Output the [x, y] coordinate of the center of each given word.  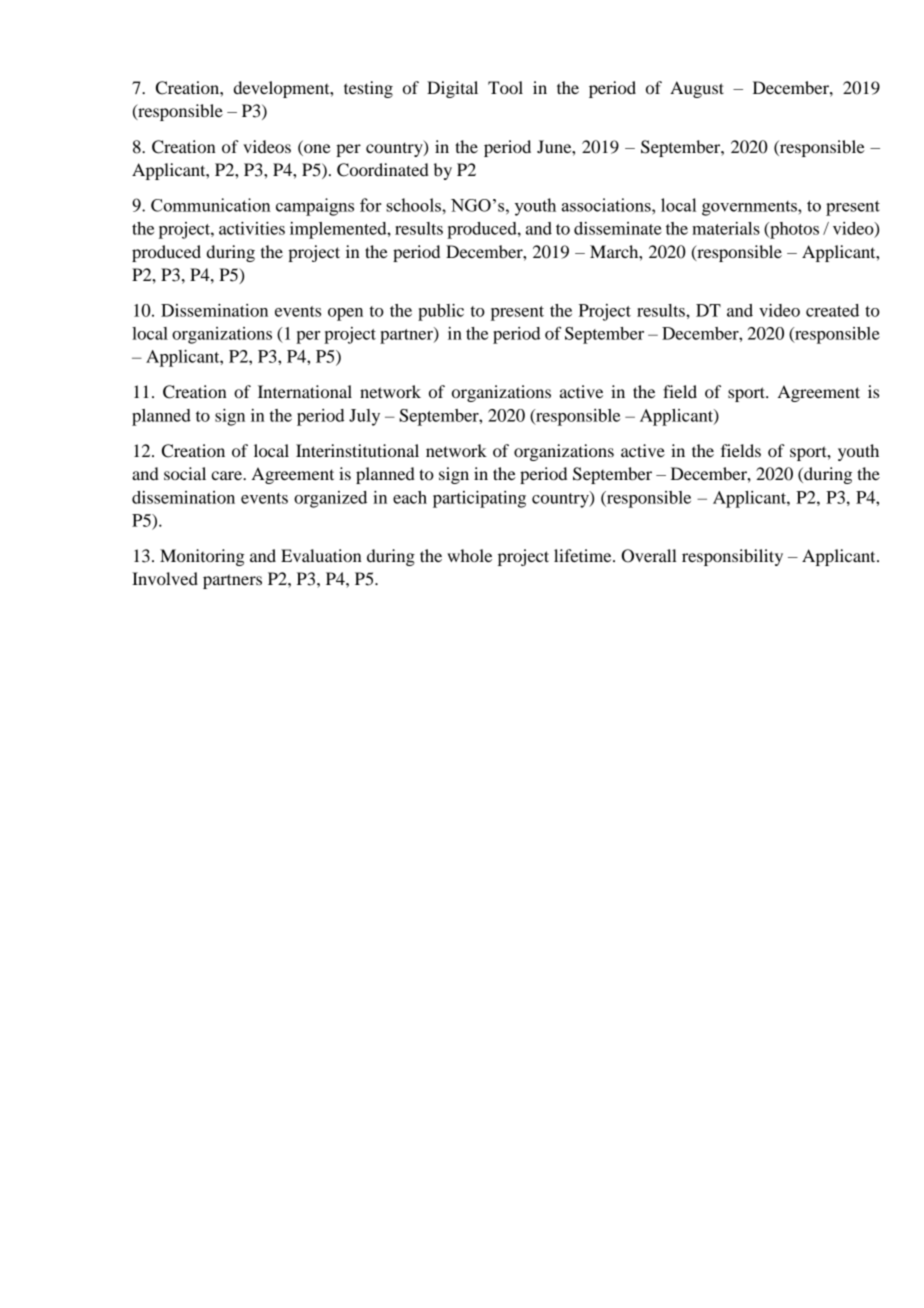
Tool [505, 87]
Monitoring [202, 557]
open [345, 314]
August [697, 89]
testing [368, 89]
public [441, 312]
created [832, 310]
